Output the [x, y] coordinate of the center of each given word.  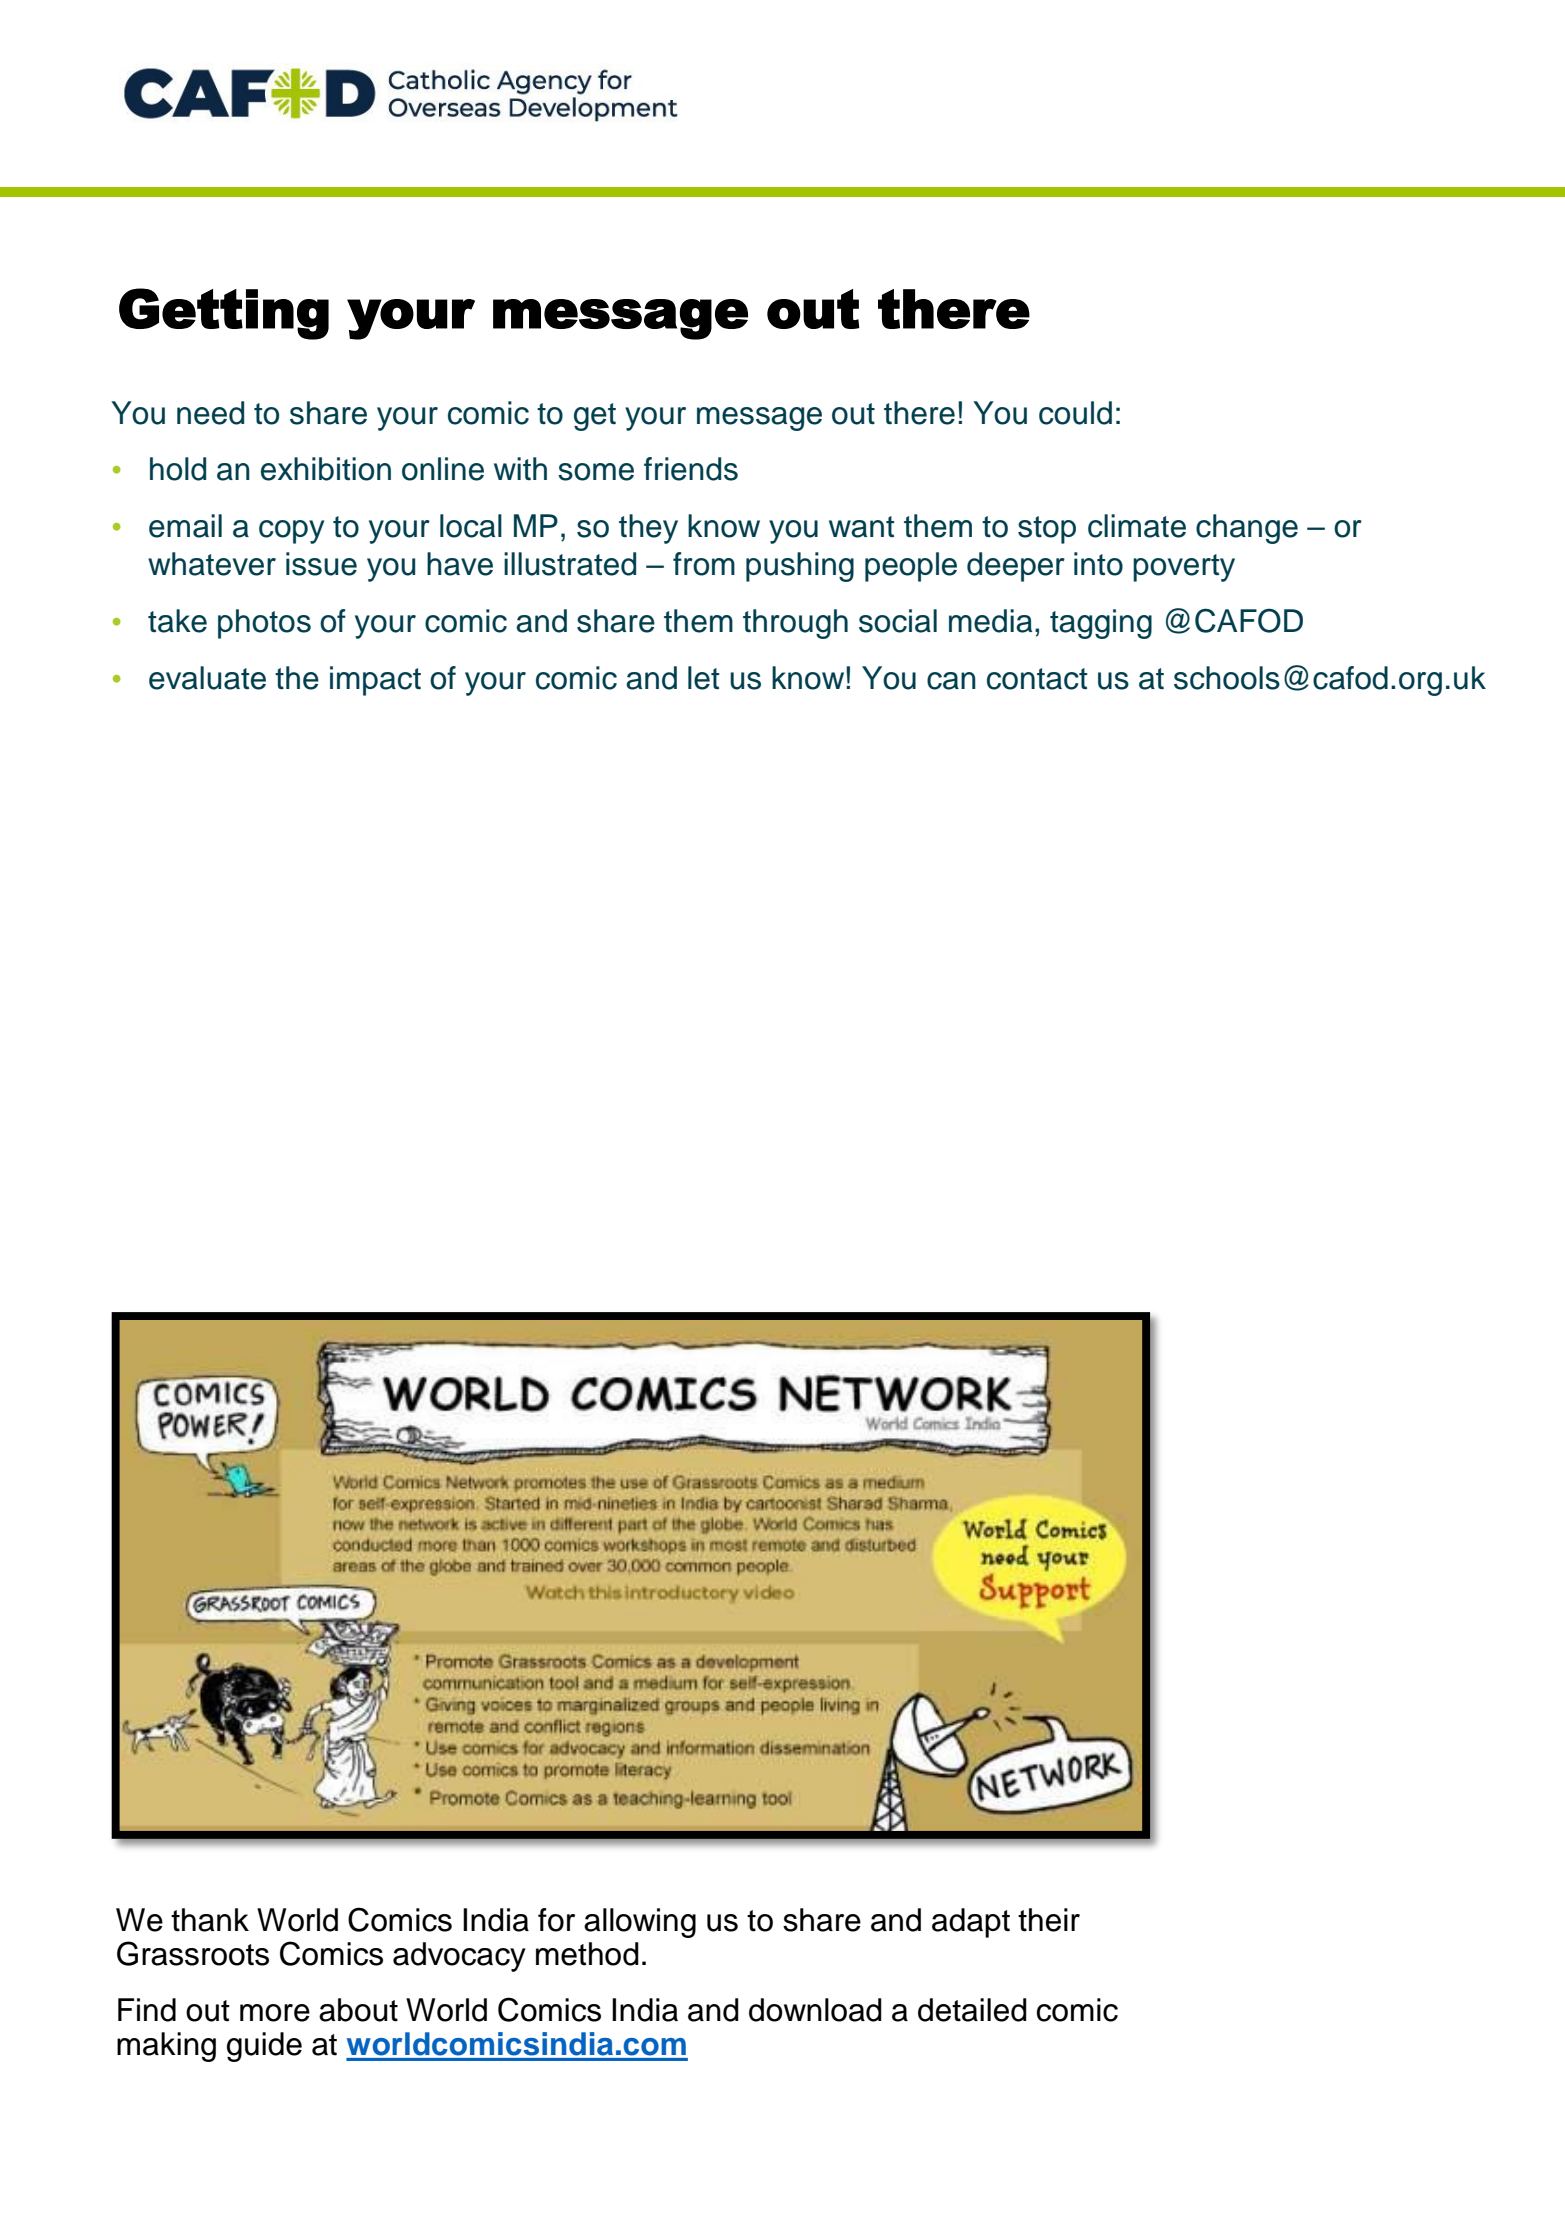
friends [691, 469]
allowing [640, 1923]
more [275, 2013]
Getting [224, 314]
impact [375, 681]
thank [210, 1920]
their [1049, 1920]
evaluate [207, 678]
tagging [1101, 624]
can [951, 681]
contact [1037, 679]
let [703, 678]
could [1075, 413]
